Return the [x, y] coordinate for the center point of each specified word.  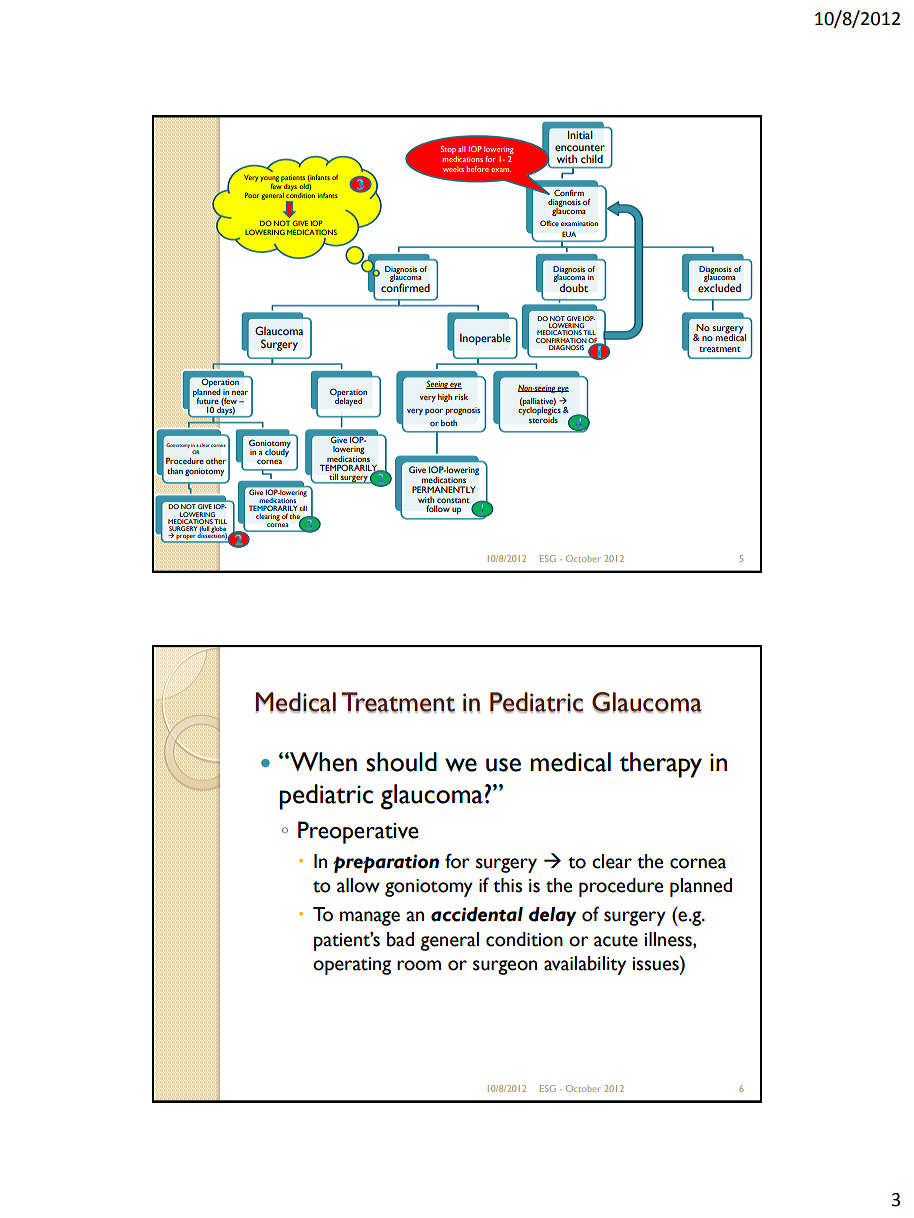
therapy [660, 765]
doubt [573, 288]
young [270, 180]
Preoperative [358, 832]
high [445, 398]
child [592, 159]
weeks [453, 169]
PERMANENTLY [444, 489]
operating [352, 966]
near [240, 393]
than [175, 471]
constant [453, 500]
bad [400, 939]
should [401, 762]
